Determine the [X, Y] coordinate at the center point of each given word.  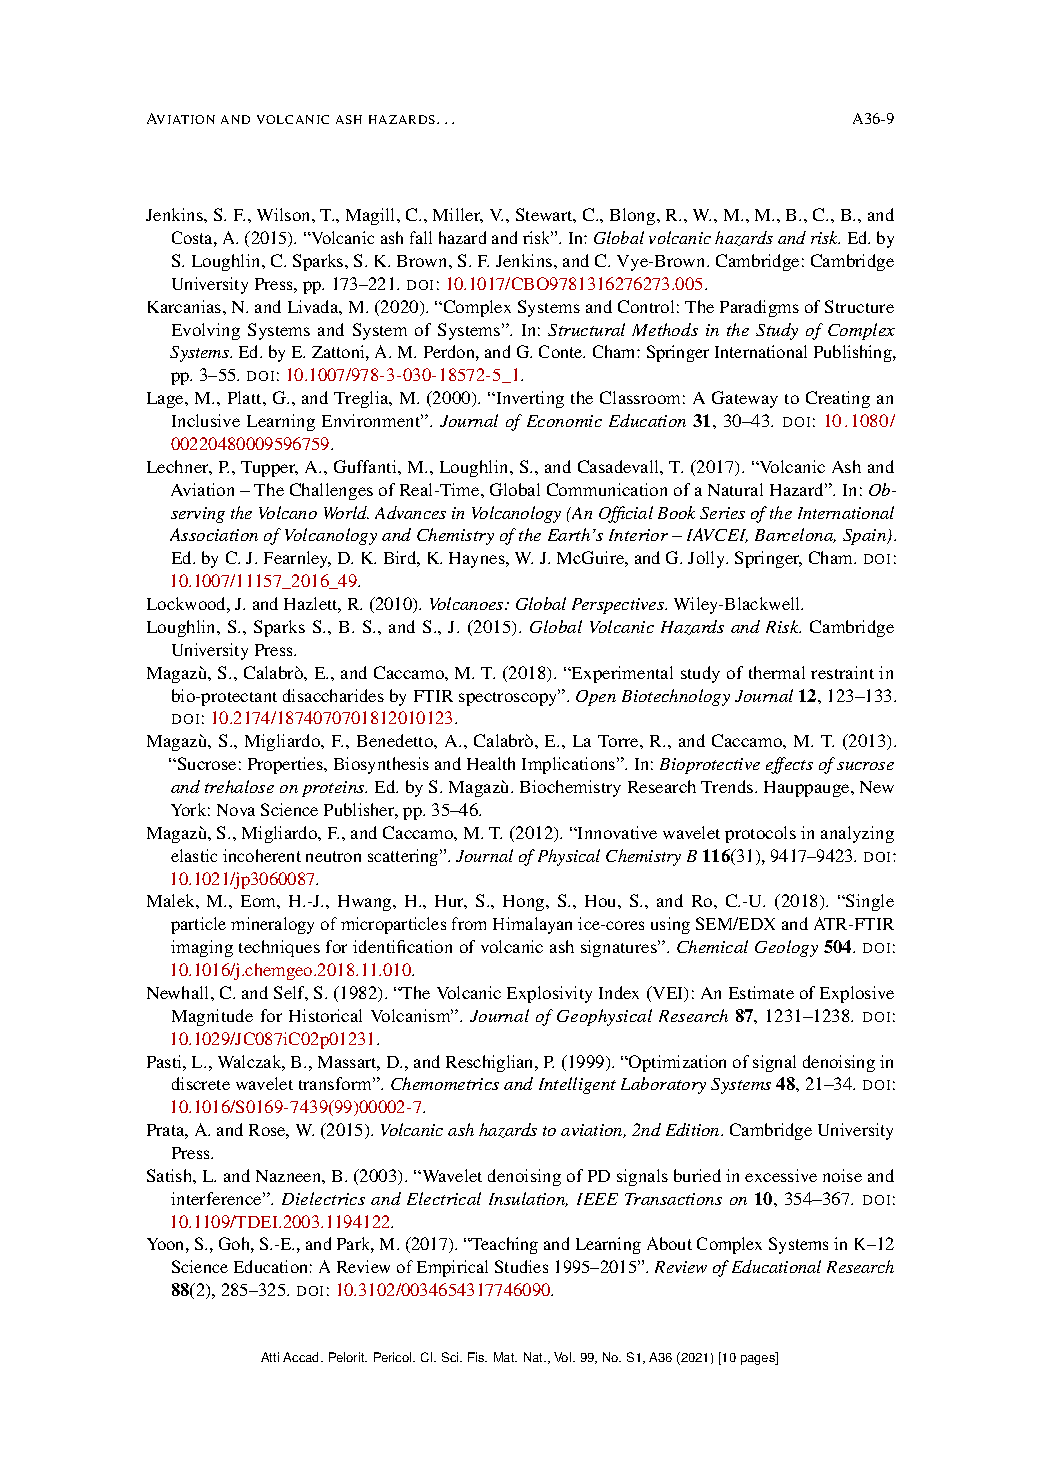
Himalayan [532, 925]
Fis [477, 1357]
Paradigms [759, 308]
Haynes [478, 560]
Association [214, 534]
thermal [777, 672]
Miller [458, 215]
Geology [786, 948]
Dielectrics [323, 1198]
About [669, 1243]
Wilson [285, 214]
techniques [279, 948]
